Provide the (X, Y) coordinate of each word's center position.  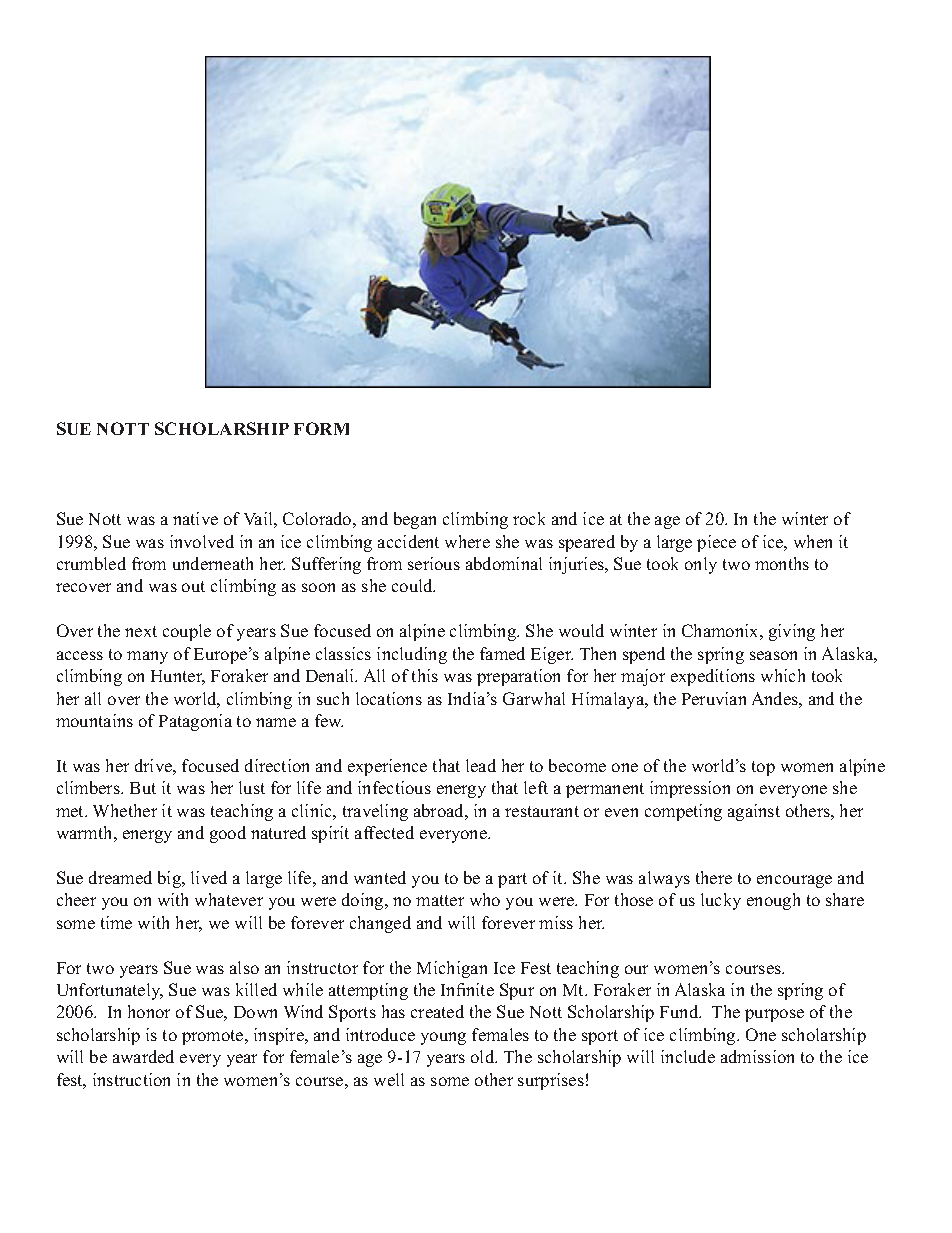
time (116, 922)
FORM (321, 428)
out (193, 586)
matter (440, 900)
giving (792, 632)
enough (773, 901)
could (413, 585)
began (415, 520)
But (143, 788)
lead (481, 765)
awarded (143, 1056)
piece (716, 543)
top (763, 768)
